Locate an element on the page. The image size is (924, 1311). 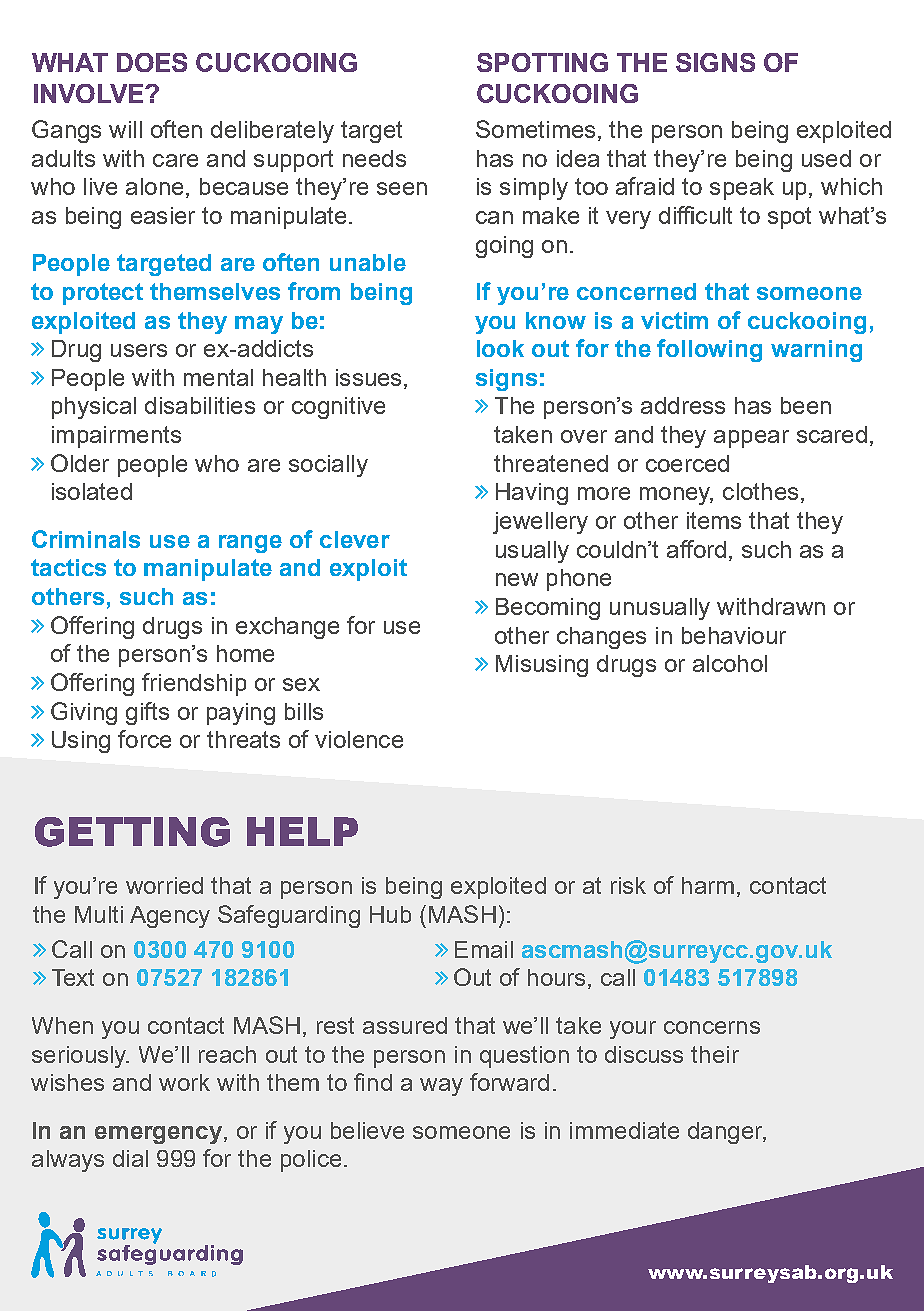
home is located at coordinates (245, 653).
